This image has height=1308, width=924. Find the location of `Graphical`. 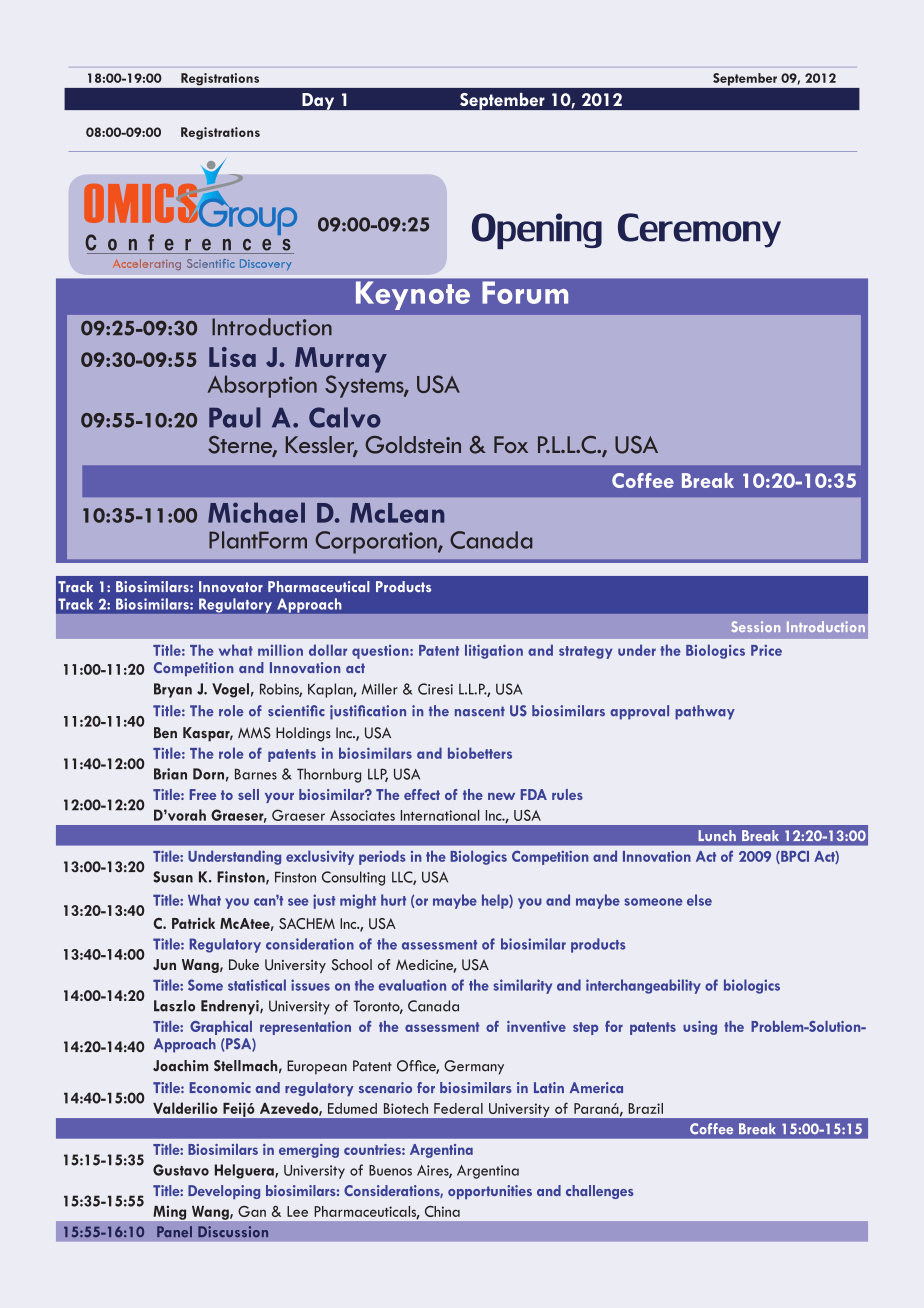

Graphical is located at coordinates (221, 1028).
